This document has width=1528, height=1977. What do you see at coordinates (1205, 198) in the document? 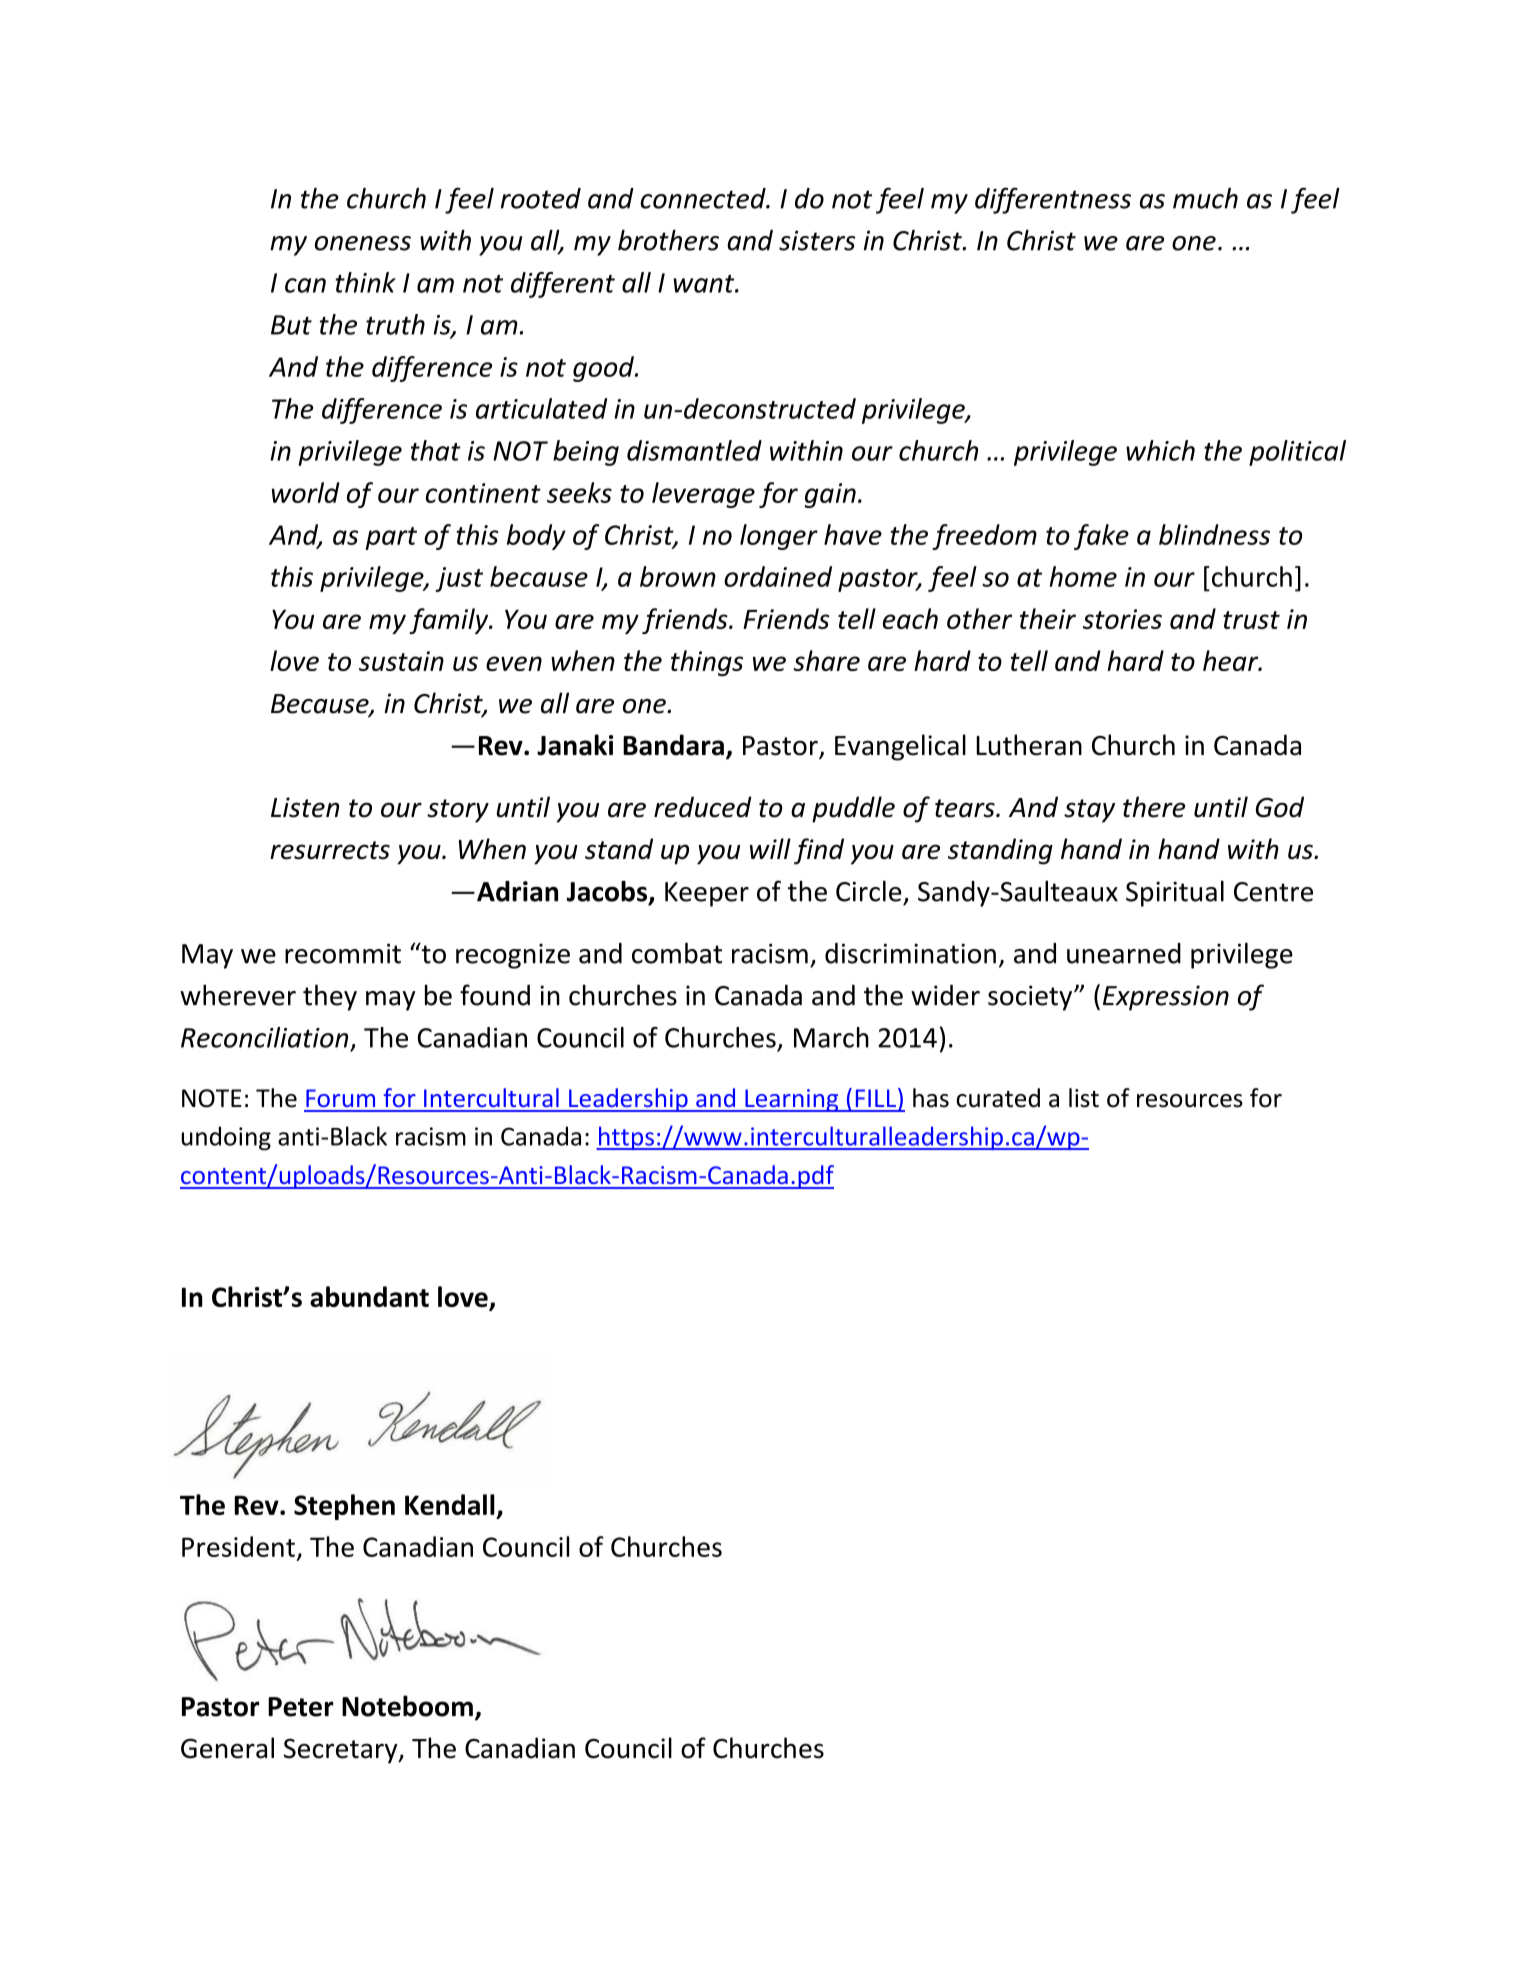
I see `much` at bounding box center [1205, 198].
